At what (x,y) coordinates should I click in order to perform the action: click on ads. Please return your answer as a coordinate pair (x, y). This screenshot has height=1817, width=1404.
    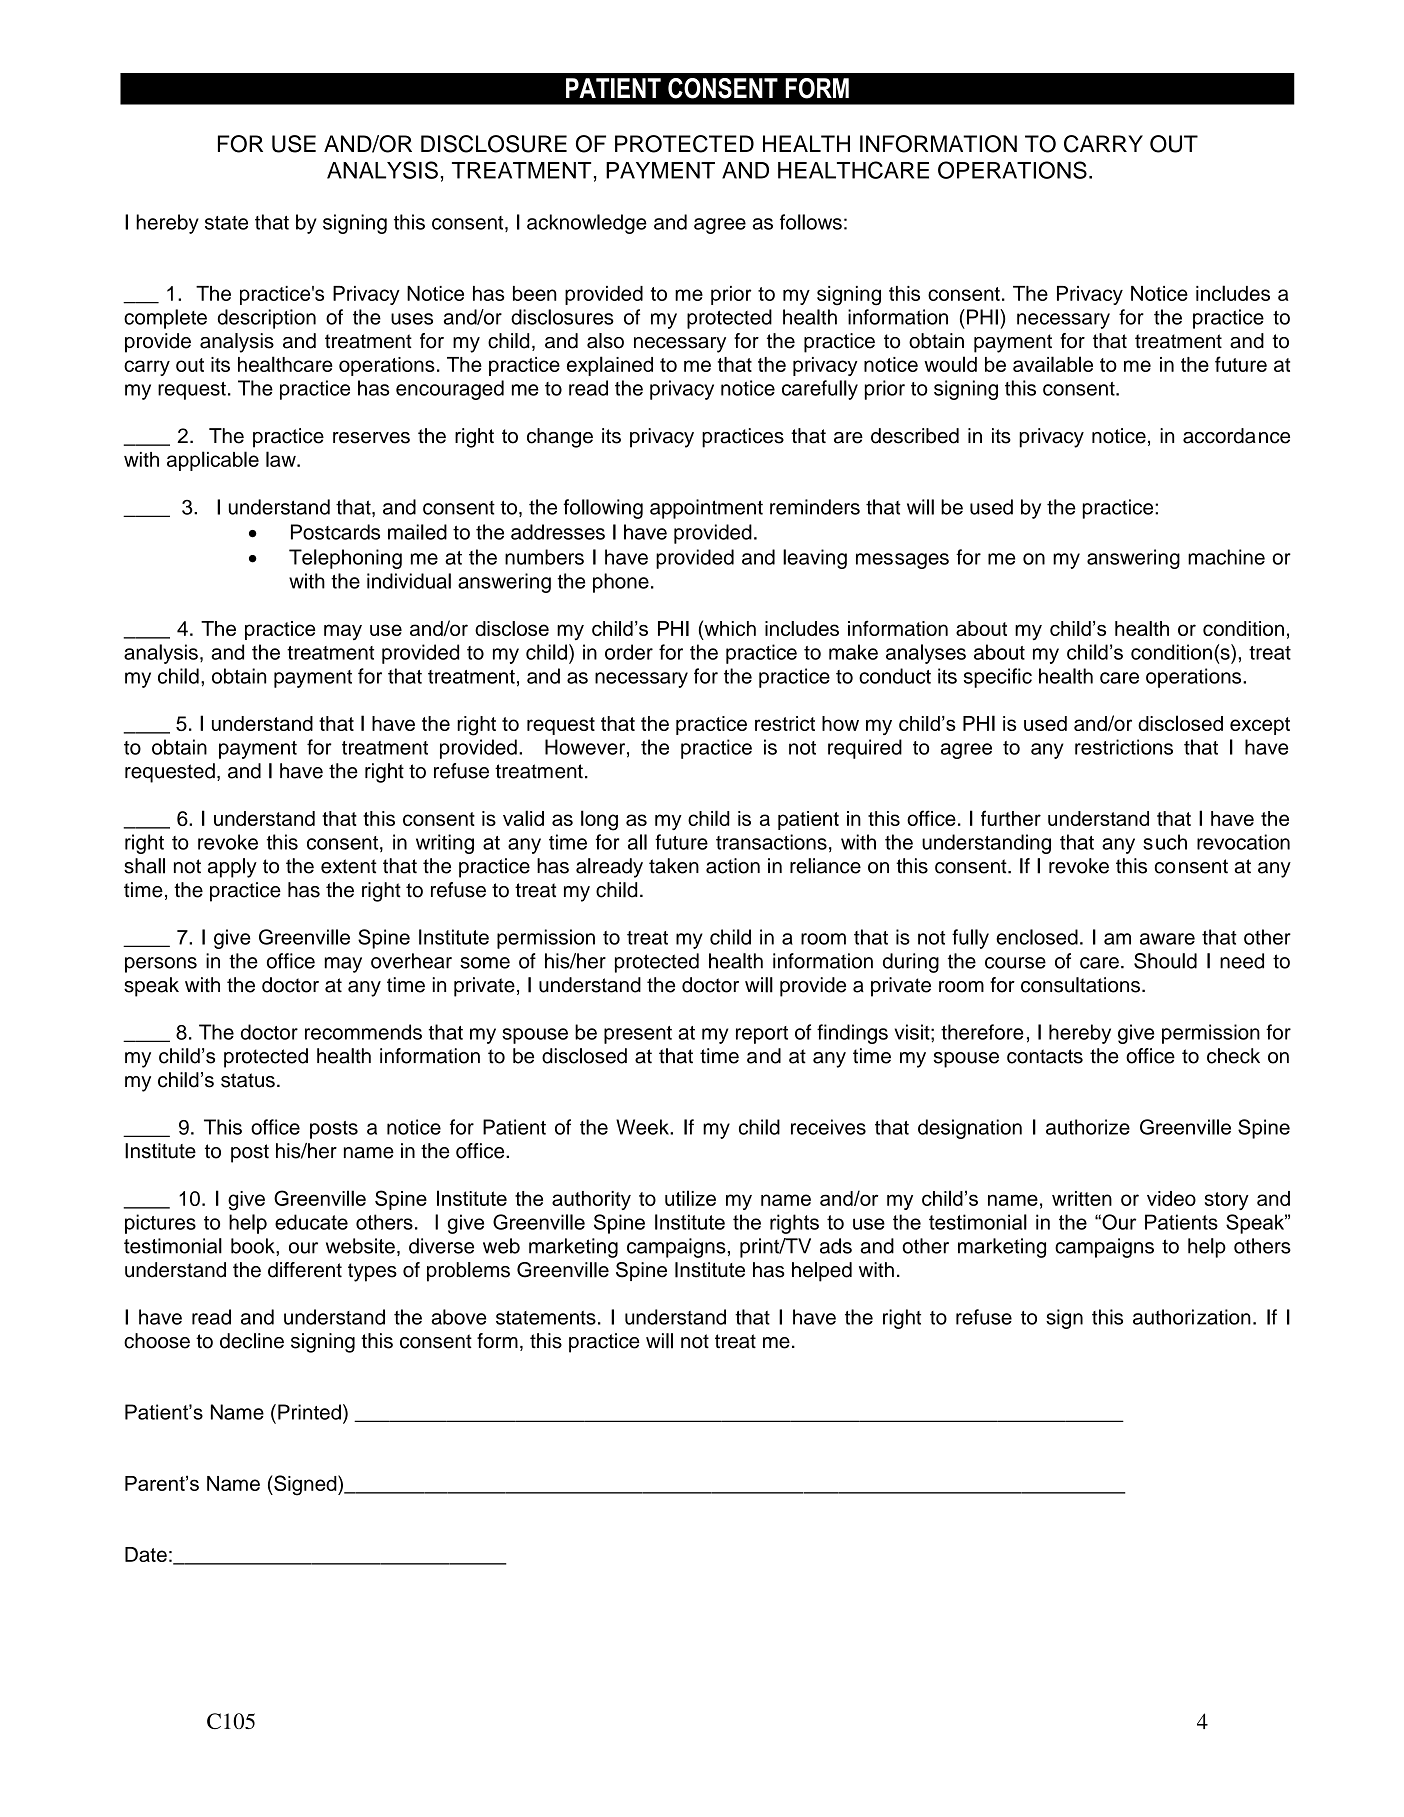
    Looking at the image, I should click on (836, 1246).
